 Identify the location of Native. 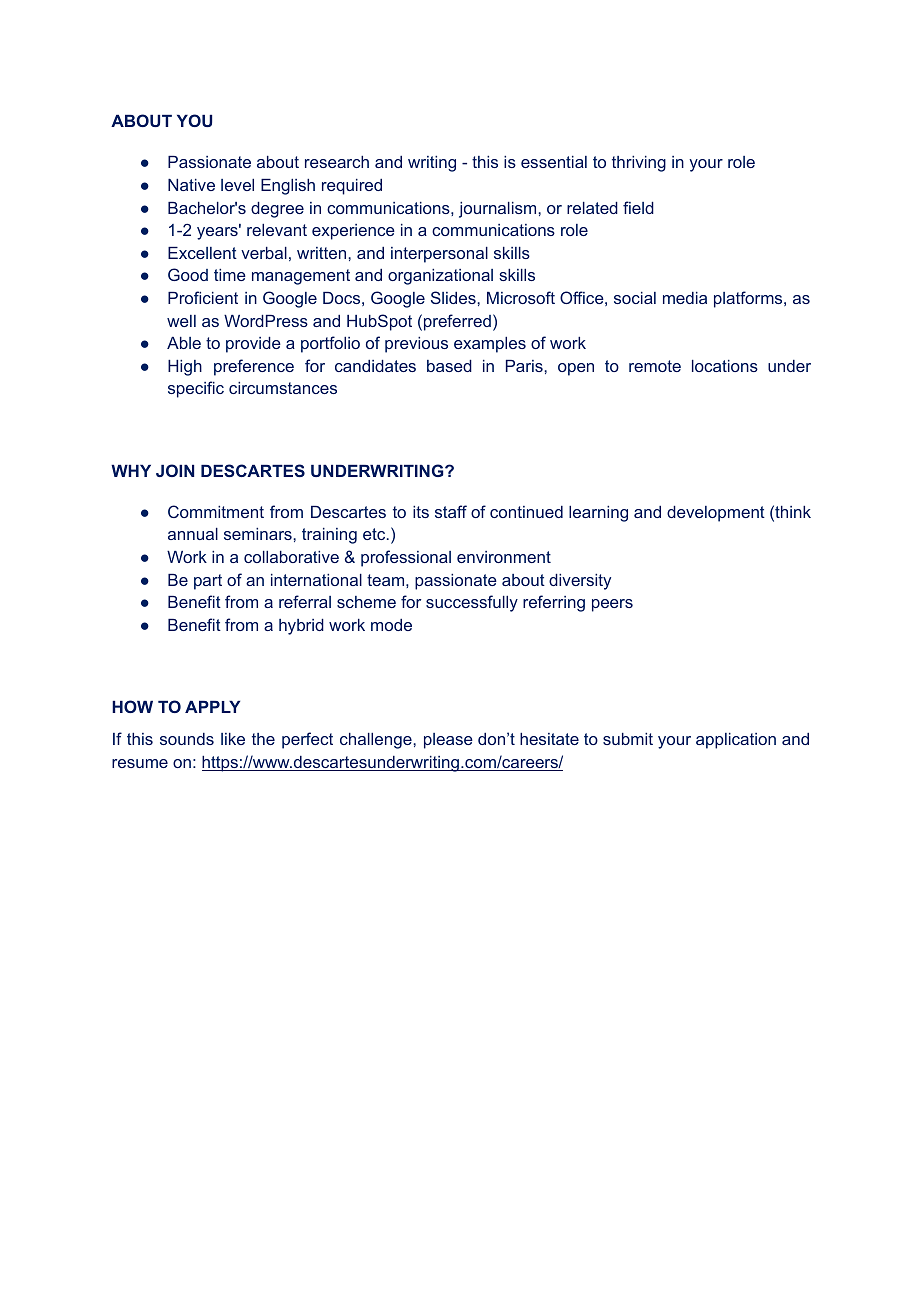
(191, 185).
